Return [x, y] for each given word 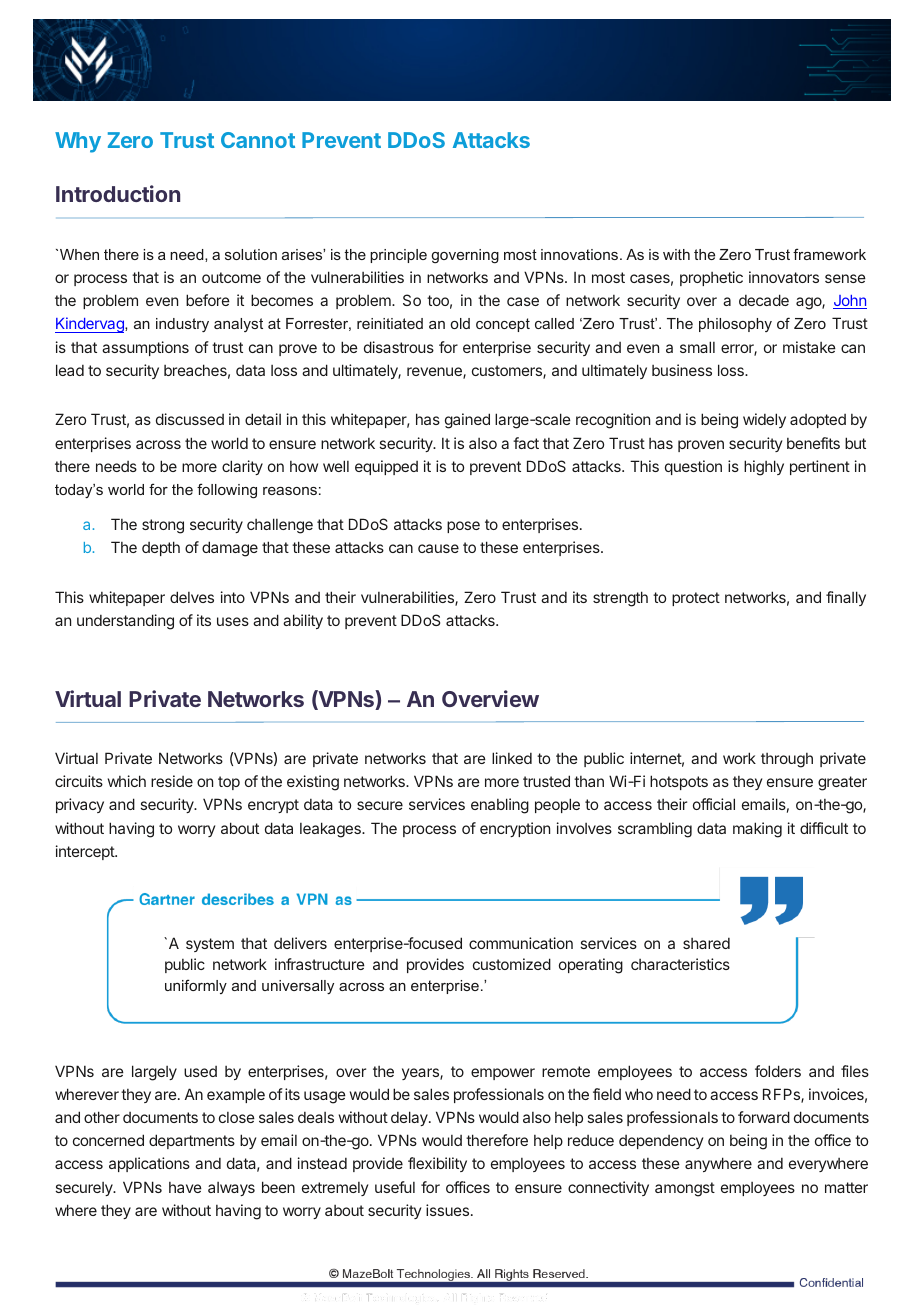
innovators [784, 277]
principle [398, 256]
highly [764, 468]
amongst [685, 1189]
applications [149, 1164]
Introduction [118, 193]
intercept [86, 852]
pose [463, 527]
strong [163, 526]
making [757, 830]
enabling [500, 806]
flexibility [437, 1164]
